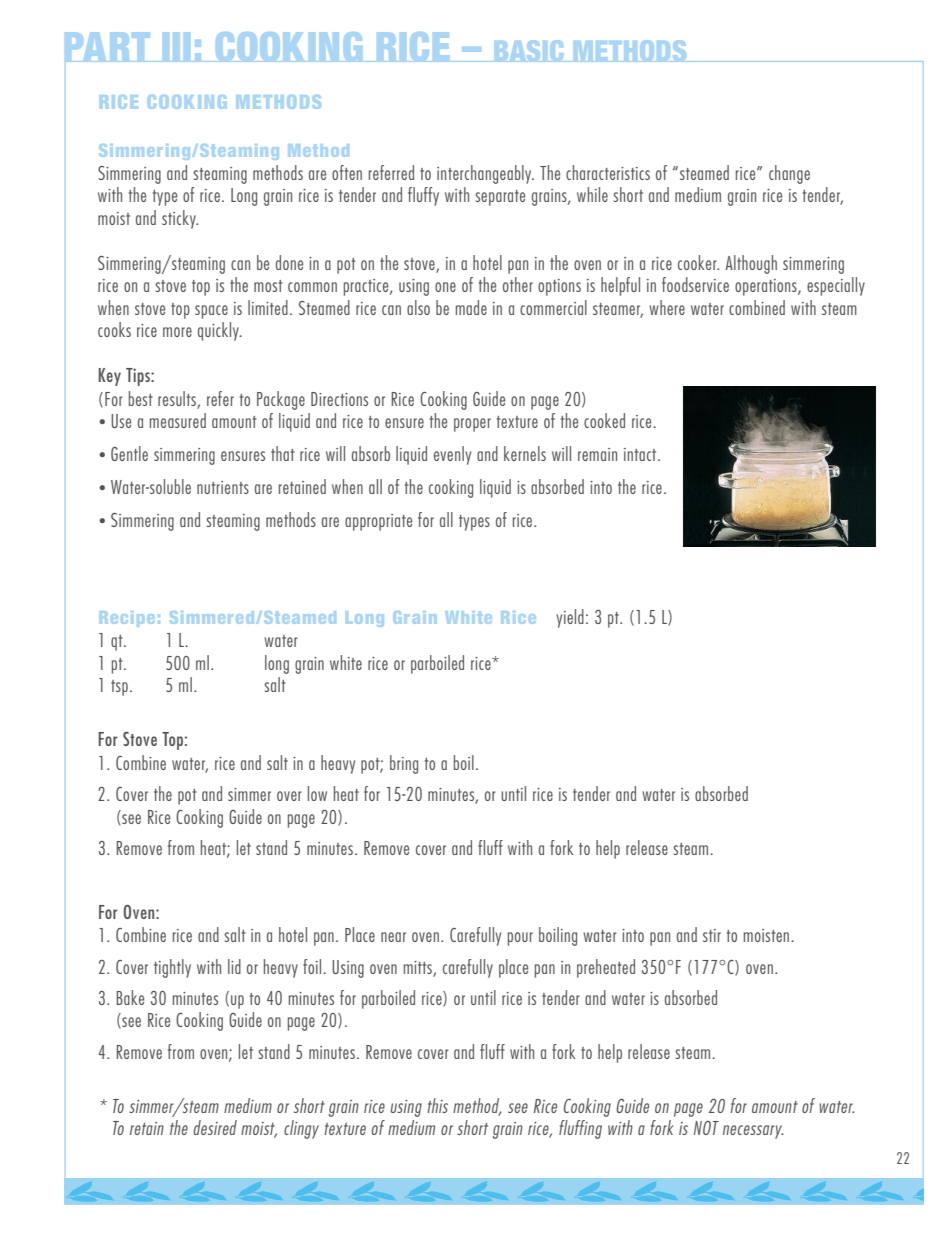 This image has height=1233, width=952. Describe the element at coordinates (437, 1105) in the image. I see `this` at that location.
